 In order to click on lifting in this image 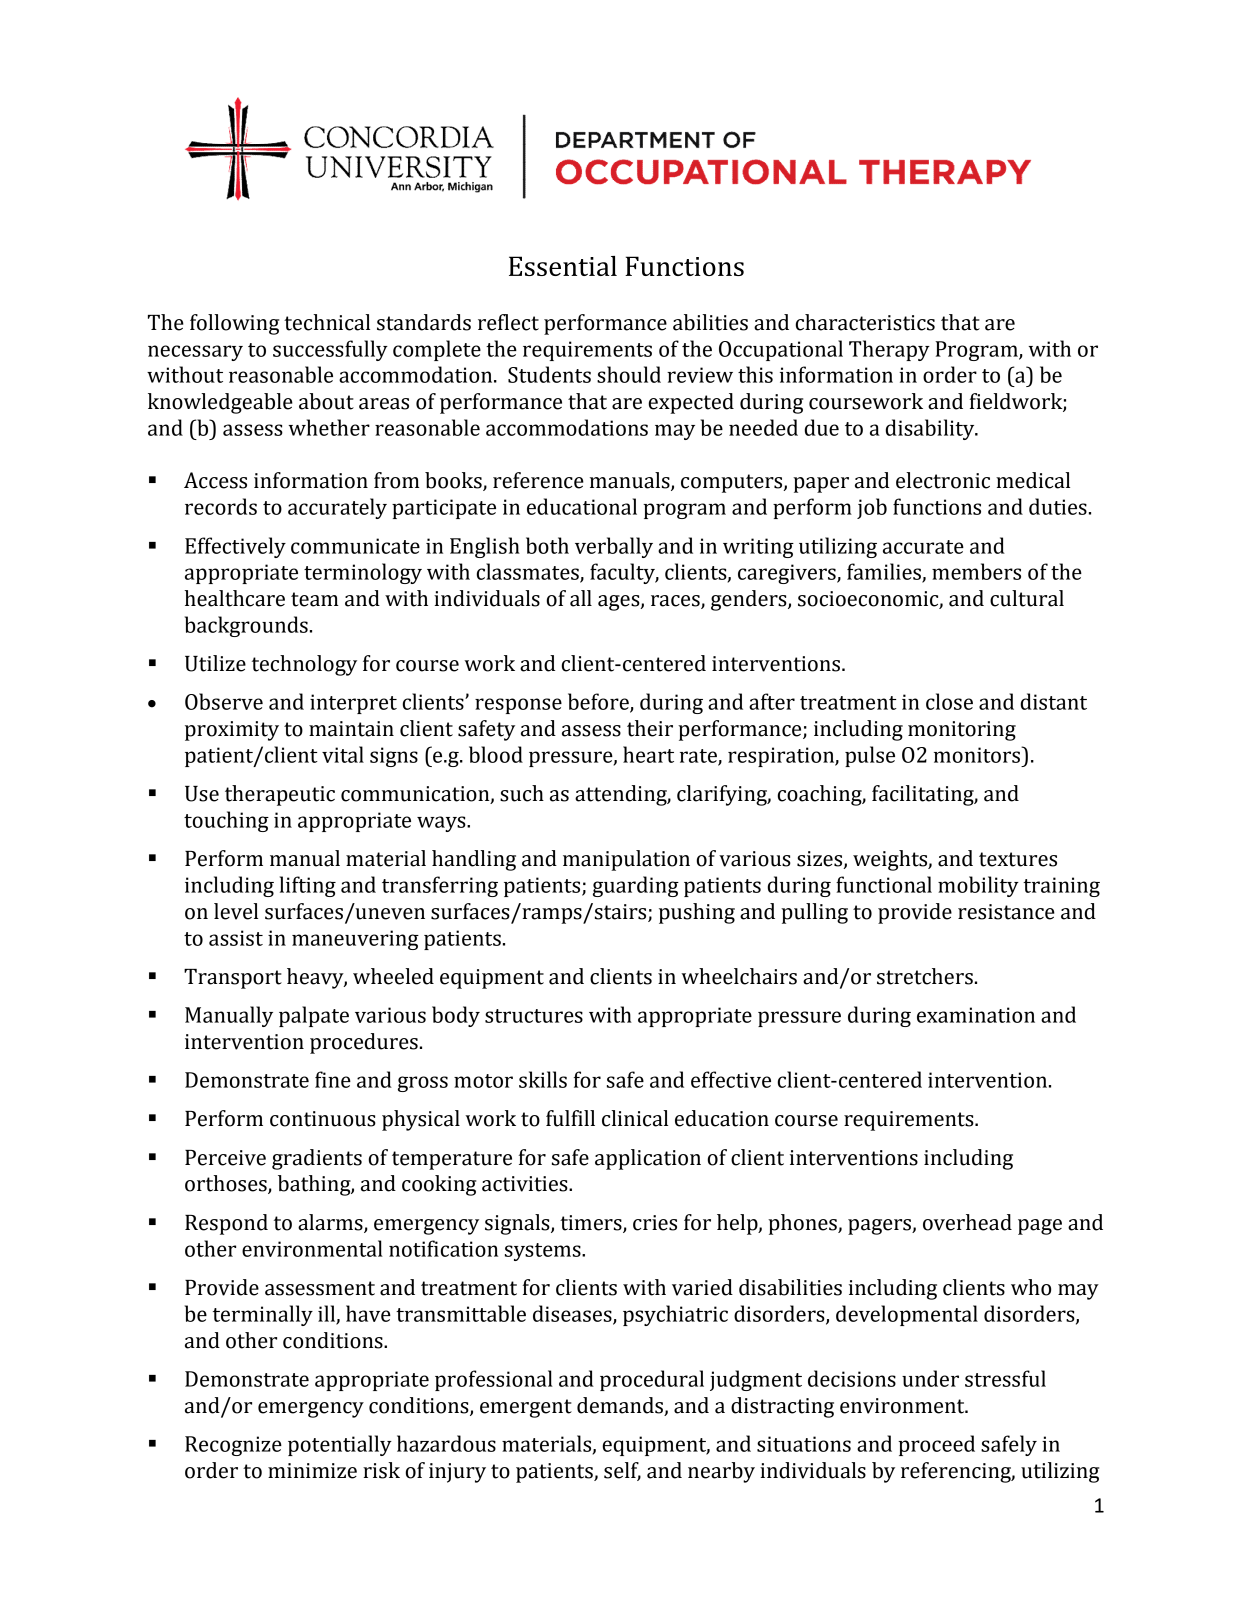, I will do `click(308, 886)`.
